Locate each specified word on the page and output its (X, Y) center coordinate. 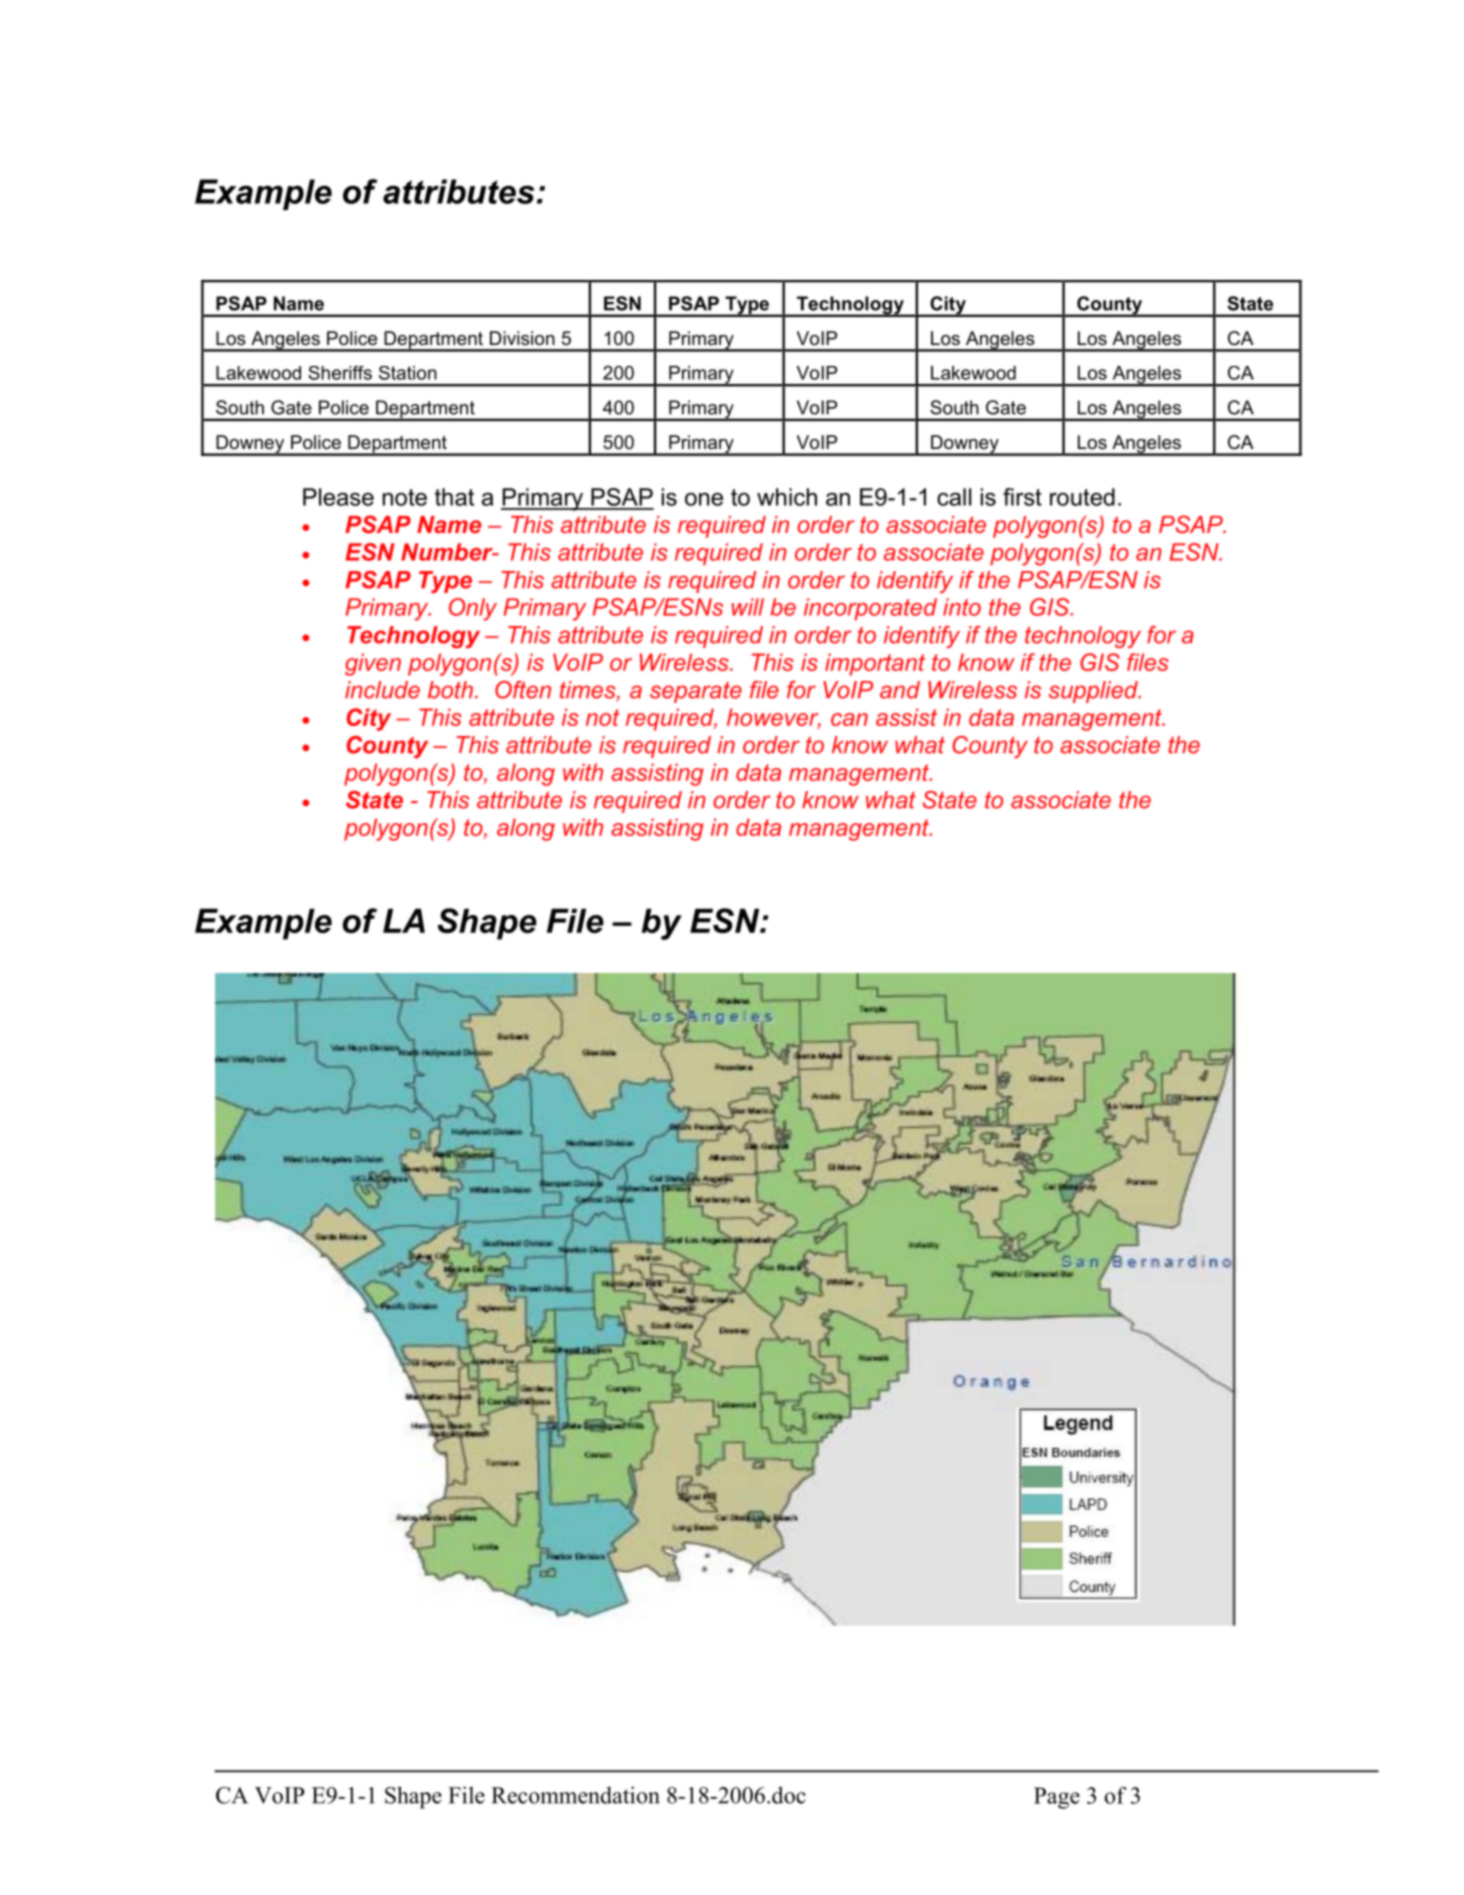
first (1022, 497)
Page (1057, 1798)
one (704, 499)
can (849, 719)
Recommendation (575, 1795)
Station (408, 373)
